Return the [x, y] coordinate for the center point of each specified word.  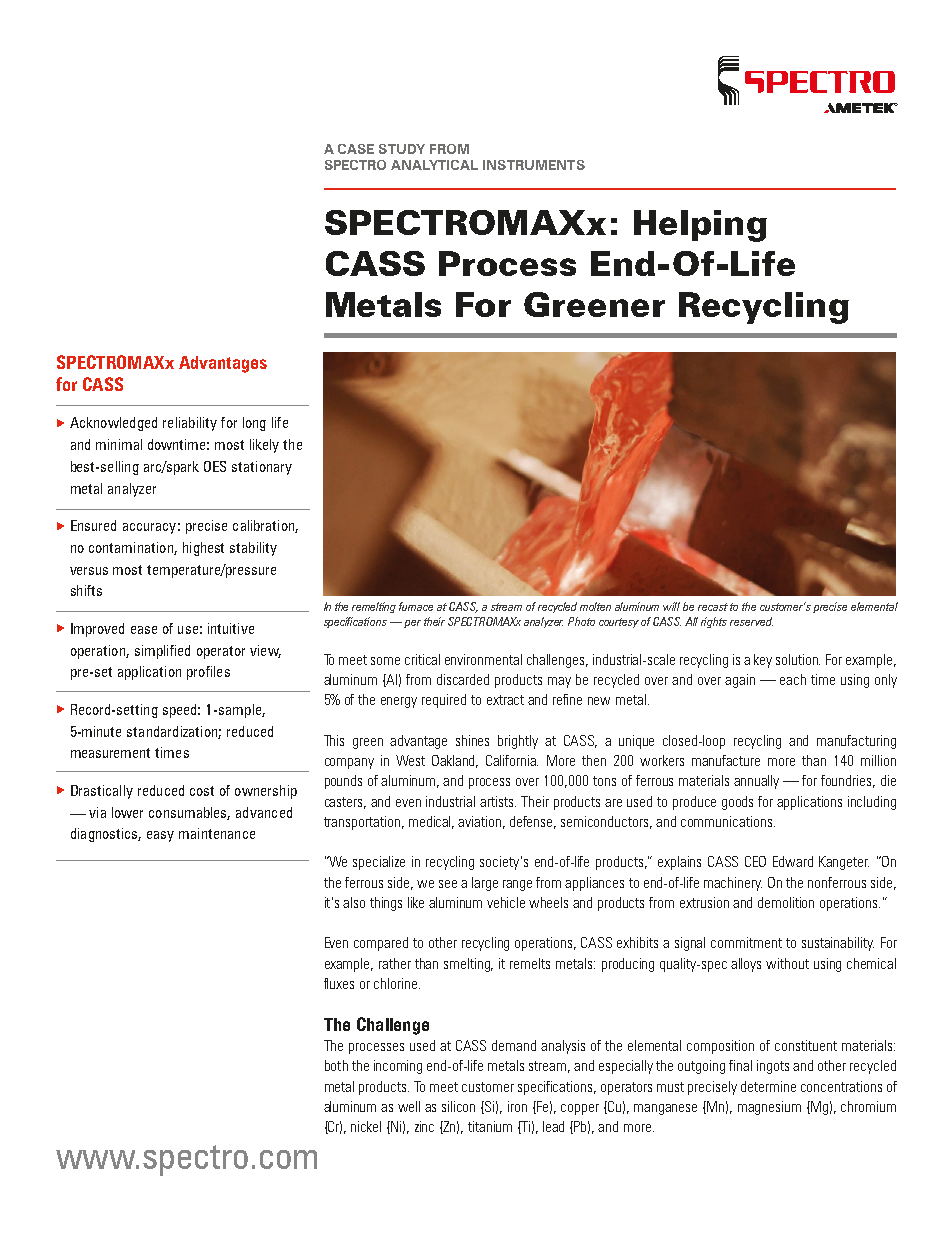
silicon [458, 1106]
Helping [700, 226]
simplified [162, 652]
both [336, 1065]
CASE [356, 149]
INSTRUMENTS [534, 165]
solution [798, 659]
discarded [463, 679]
